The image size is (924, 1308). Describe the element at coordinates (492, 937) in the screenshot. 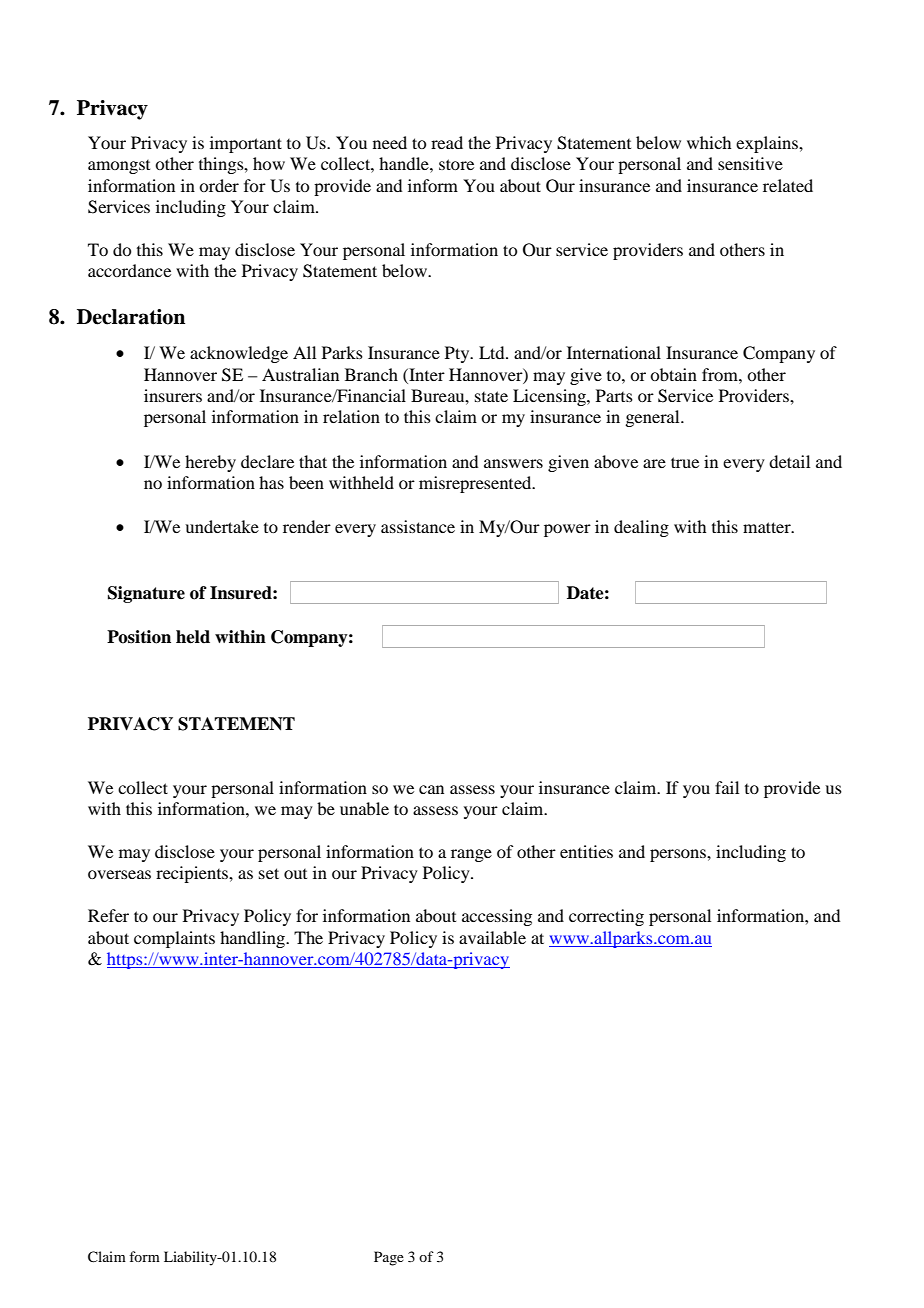

I see `available` at that location.
